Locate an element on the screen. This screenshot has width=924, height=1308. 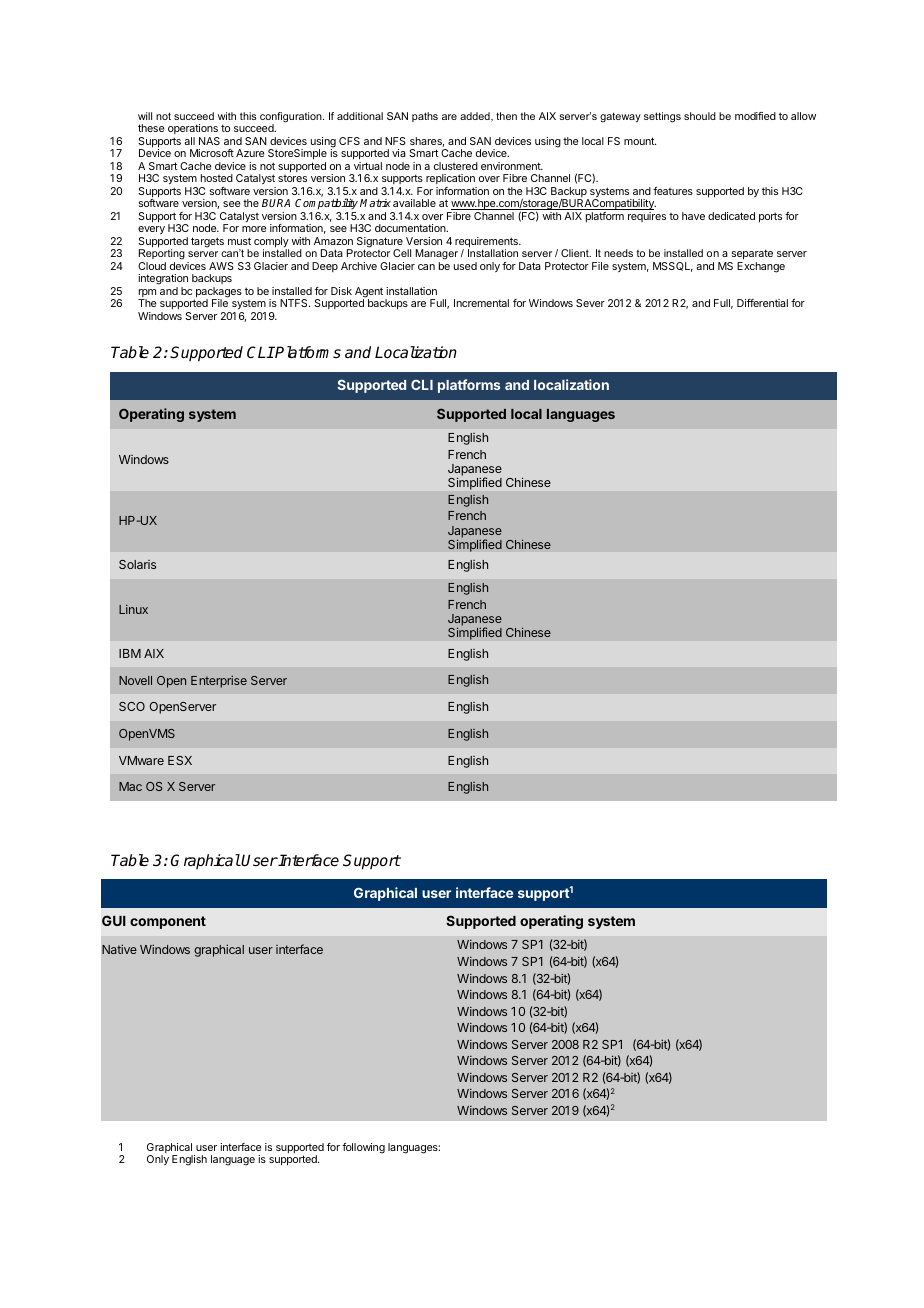
packages is located at coordinates (218, 293).
